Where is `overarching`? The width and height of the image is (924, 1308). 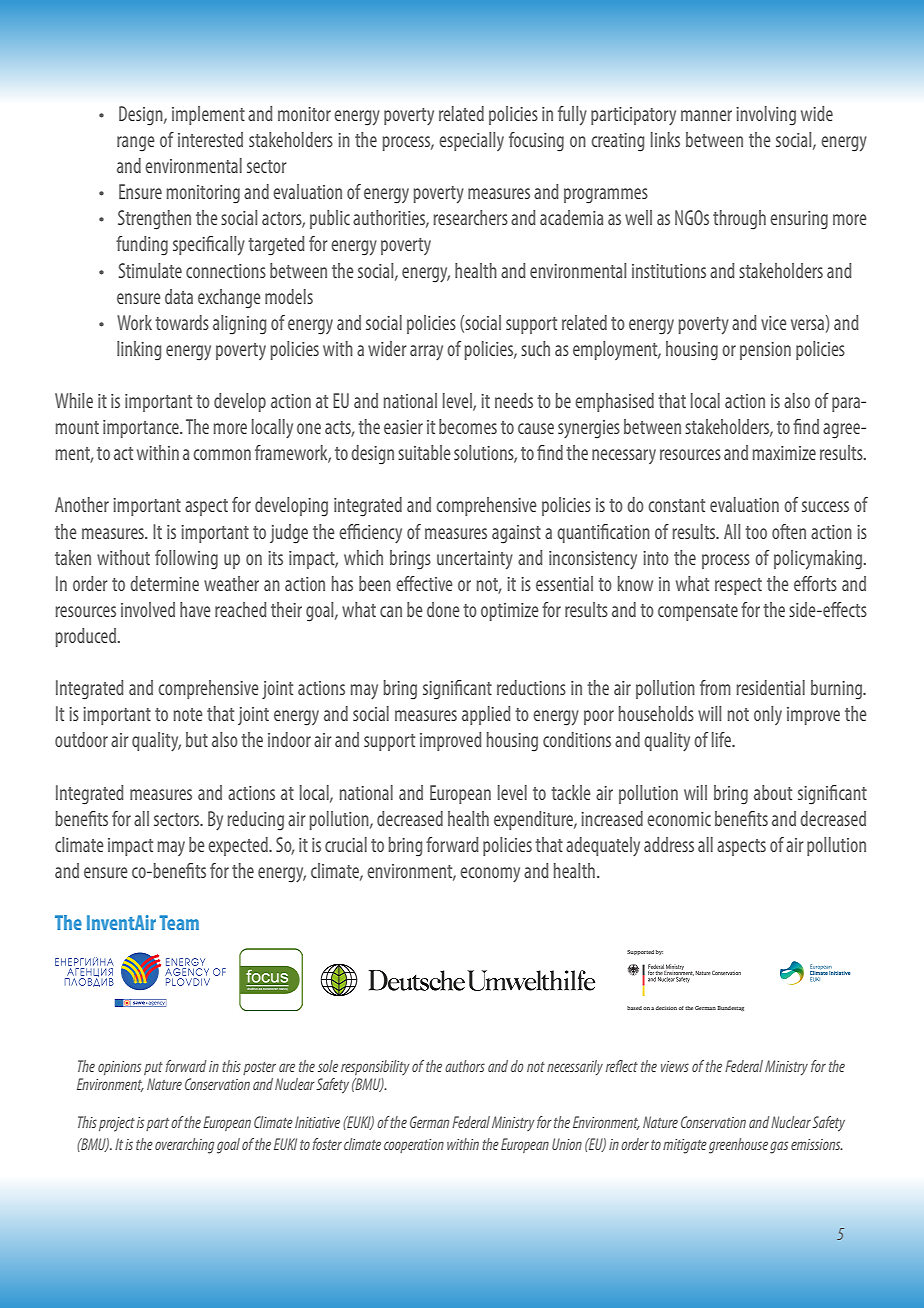 overarching is located at coordinates (184, 1146).
